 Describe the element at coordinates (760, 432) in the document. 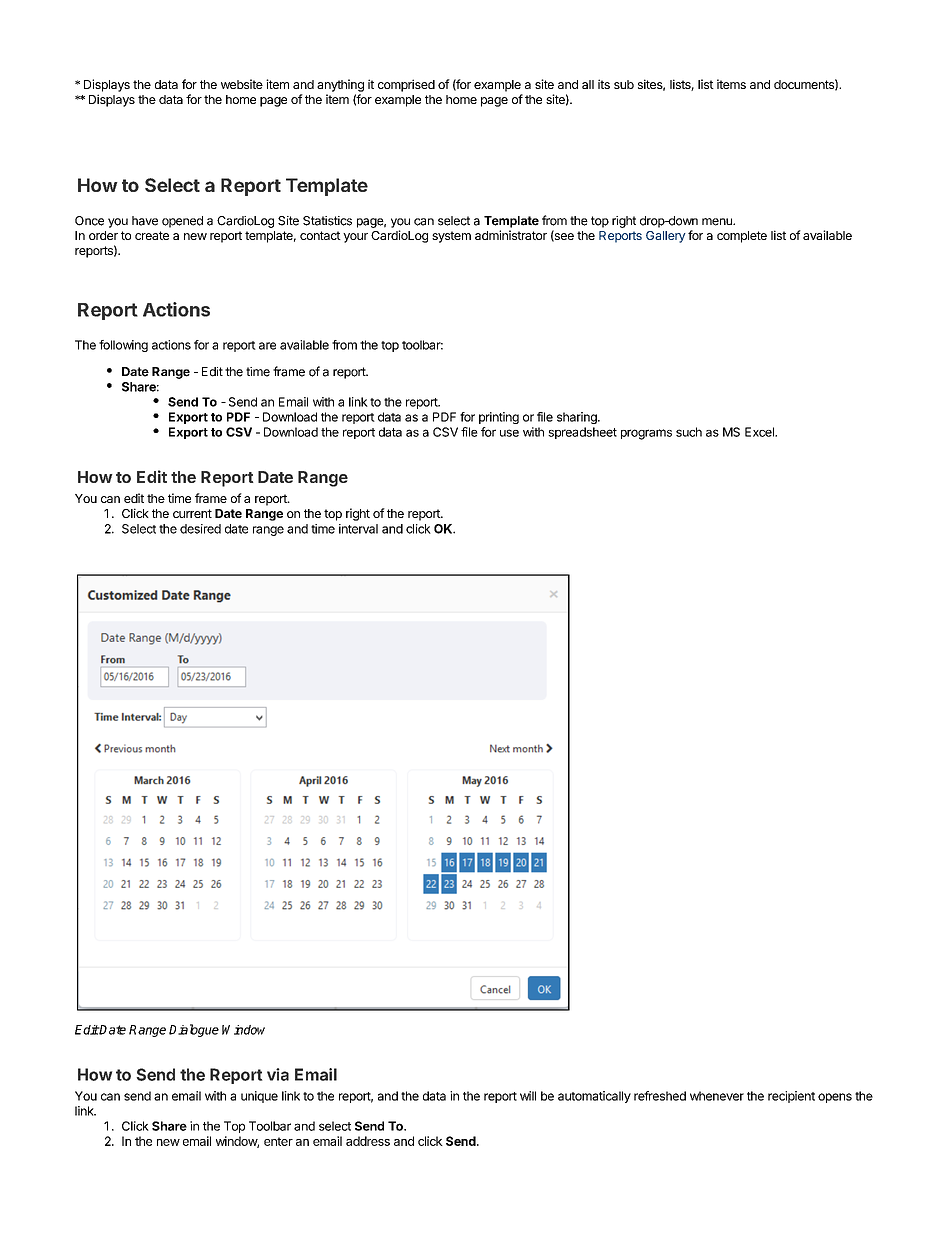

I see `Excel` at that location.
